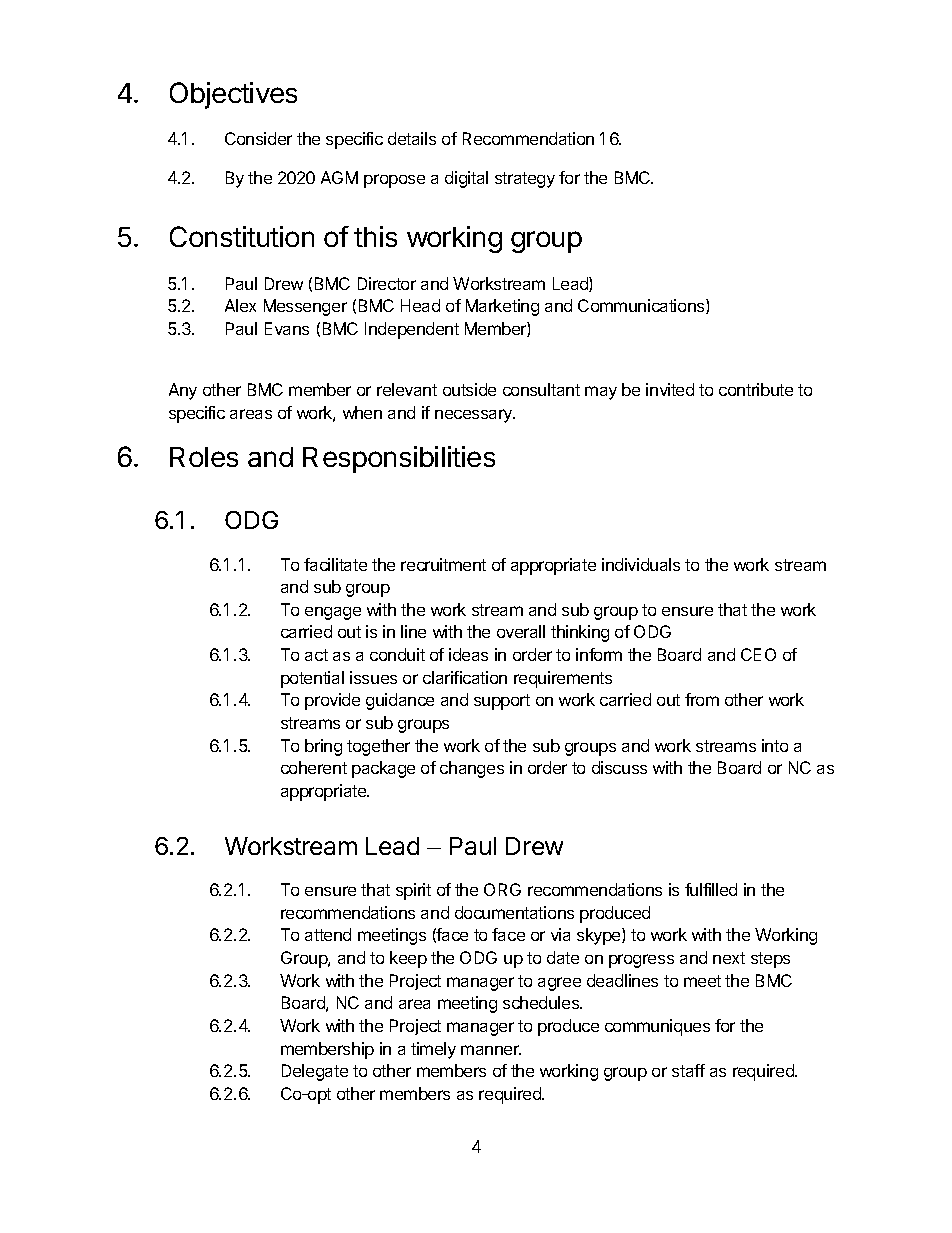 This page has height=1233, width=952. Describe the element at coordinates (641, 564) in the page. I see `individuals` at that location.
